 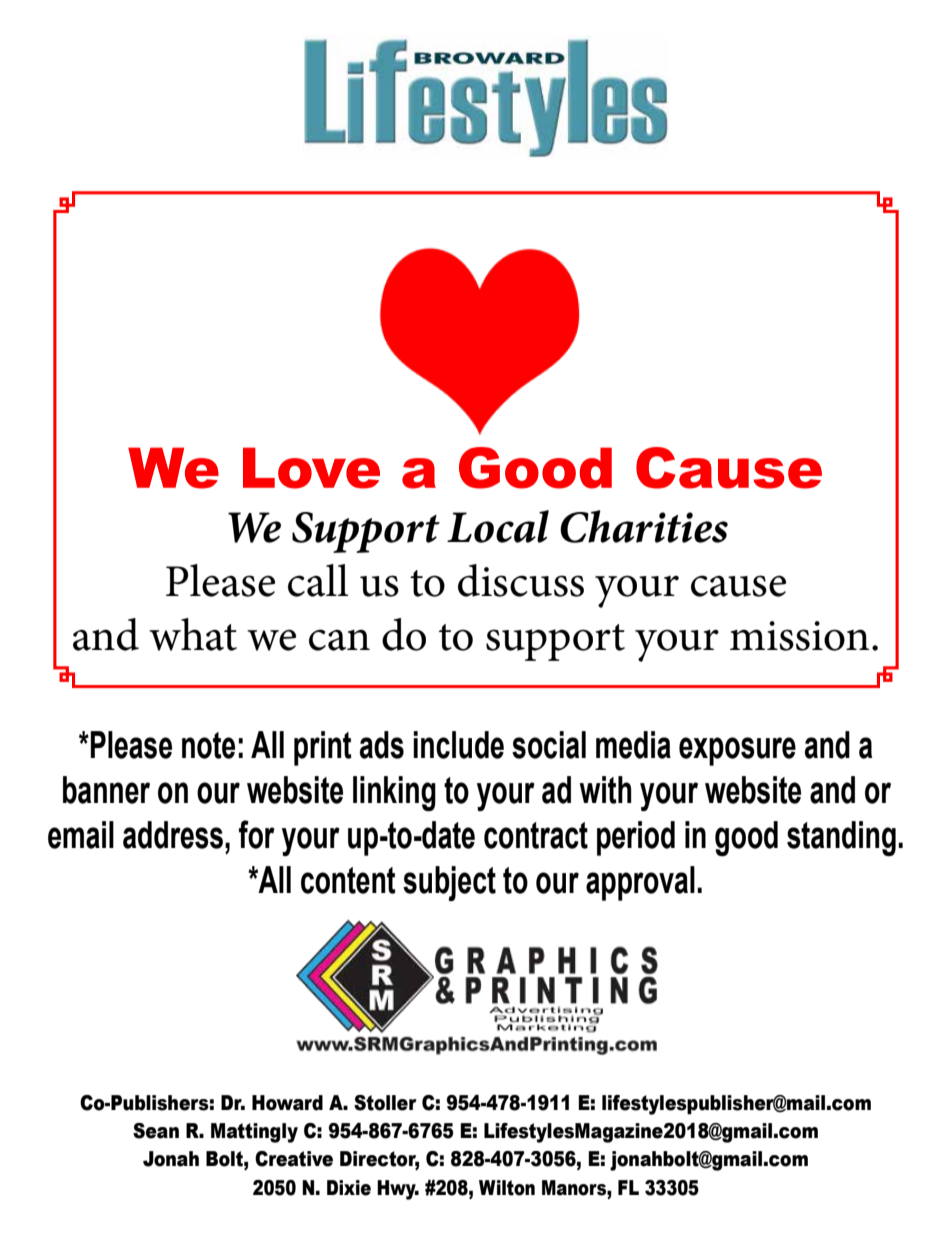 I want to click on include, so click(x=458, y=745).
